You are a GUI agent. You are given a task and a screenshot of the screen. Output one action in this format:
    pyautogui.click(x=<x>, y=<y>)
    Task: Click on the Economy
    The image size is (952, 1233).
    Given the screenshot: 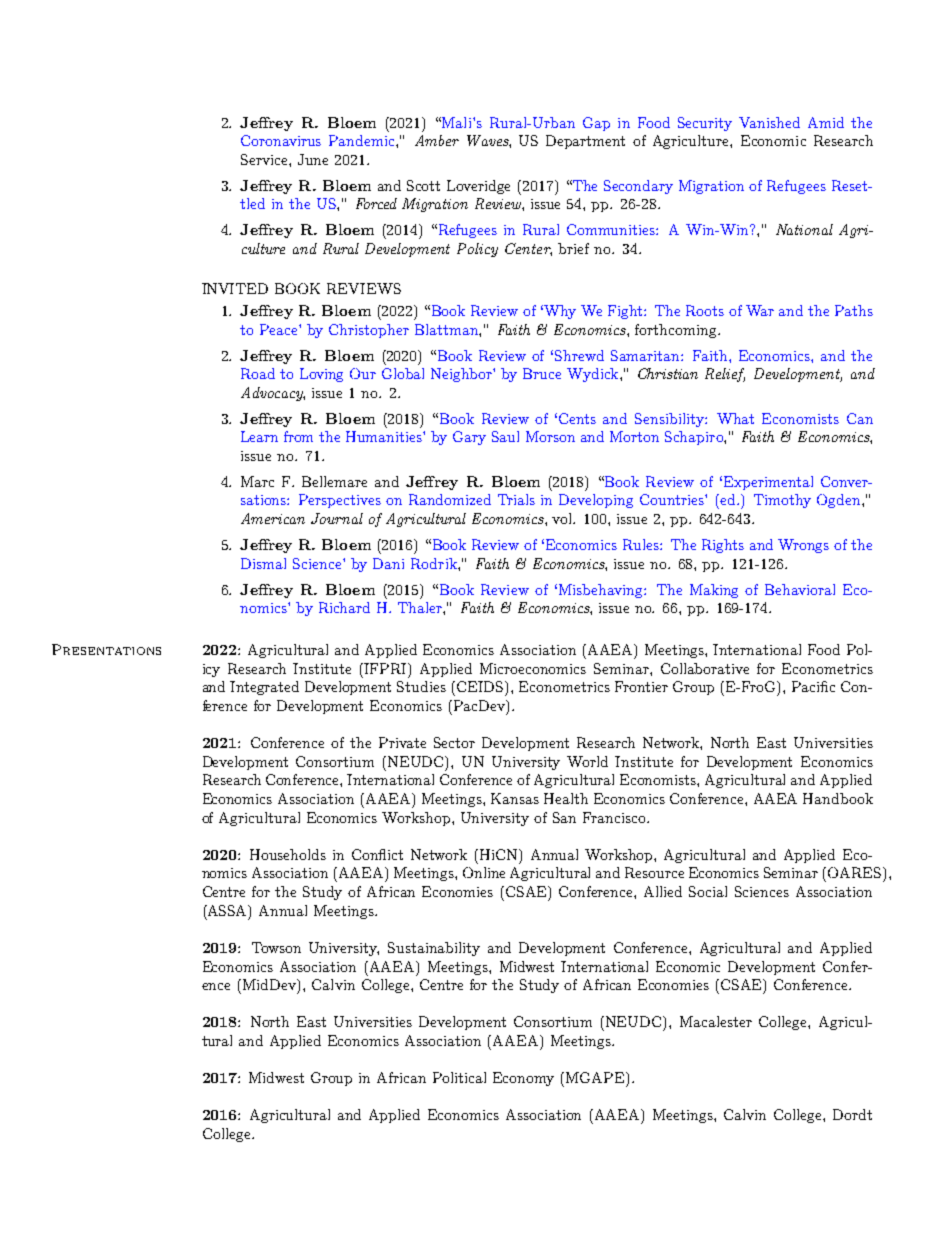 What is the action you would take?
    pyautogui.click(x=523, y=1079)
